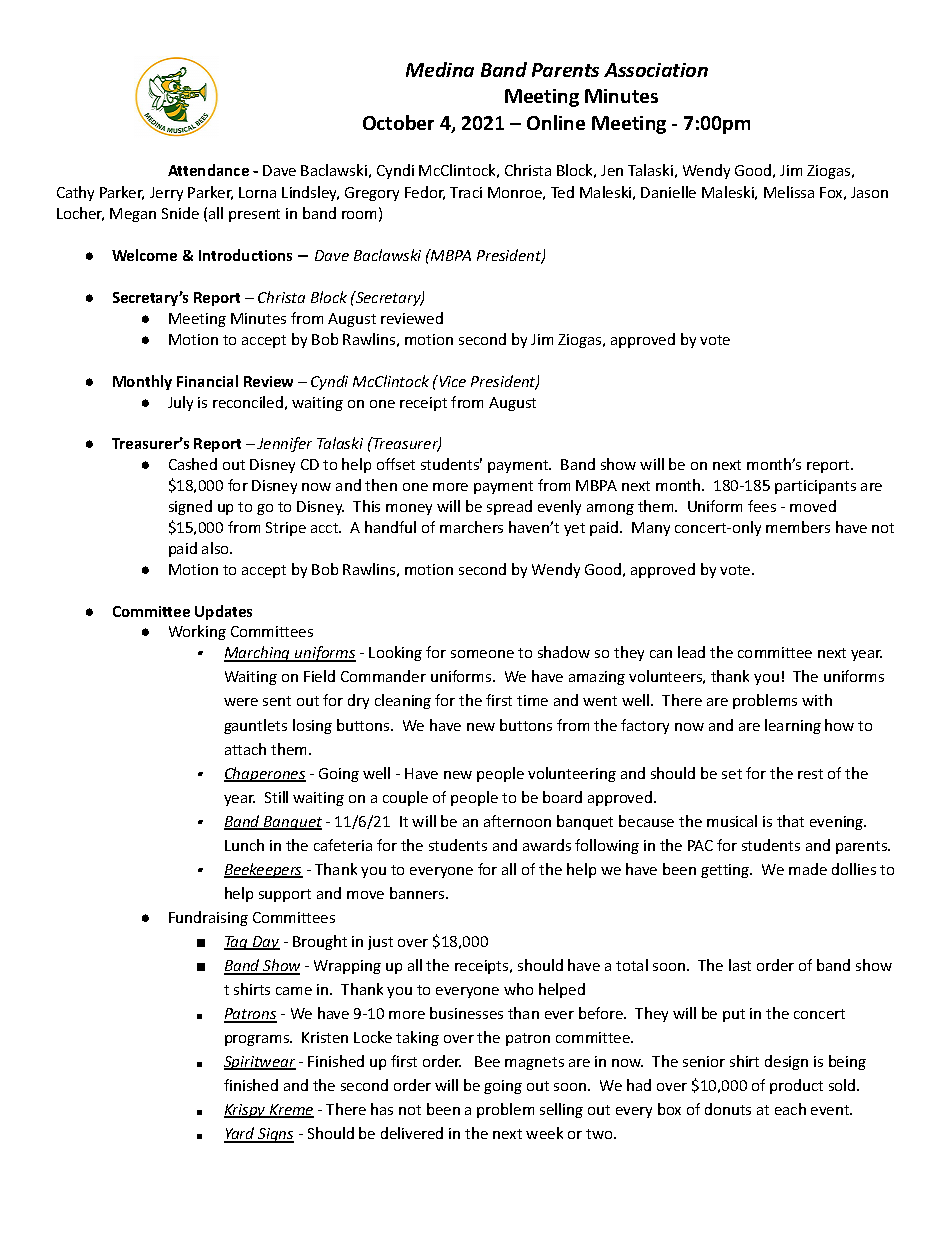  Describe the element at coordinates (810, 774) in the page. I see `rest` at that location.
